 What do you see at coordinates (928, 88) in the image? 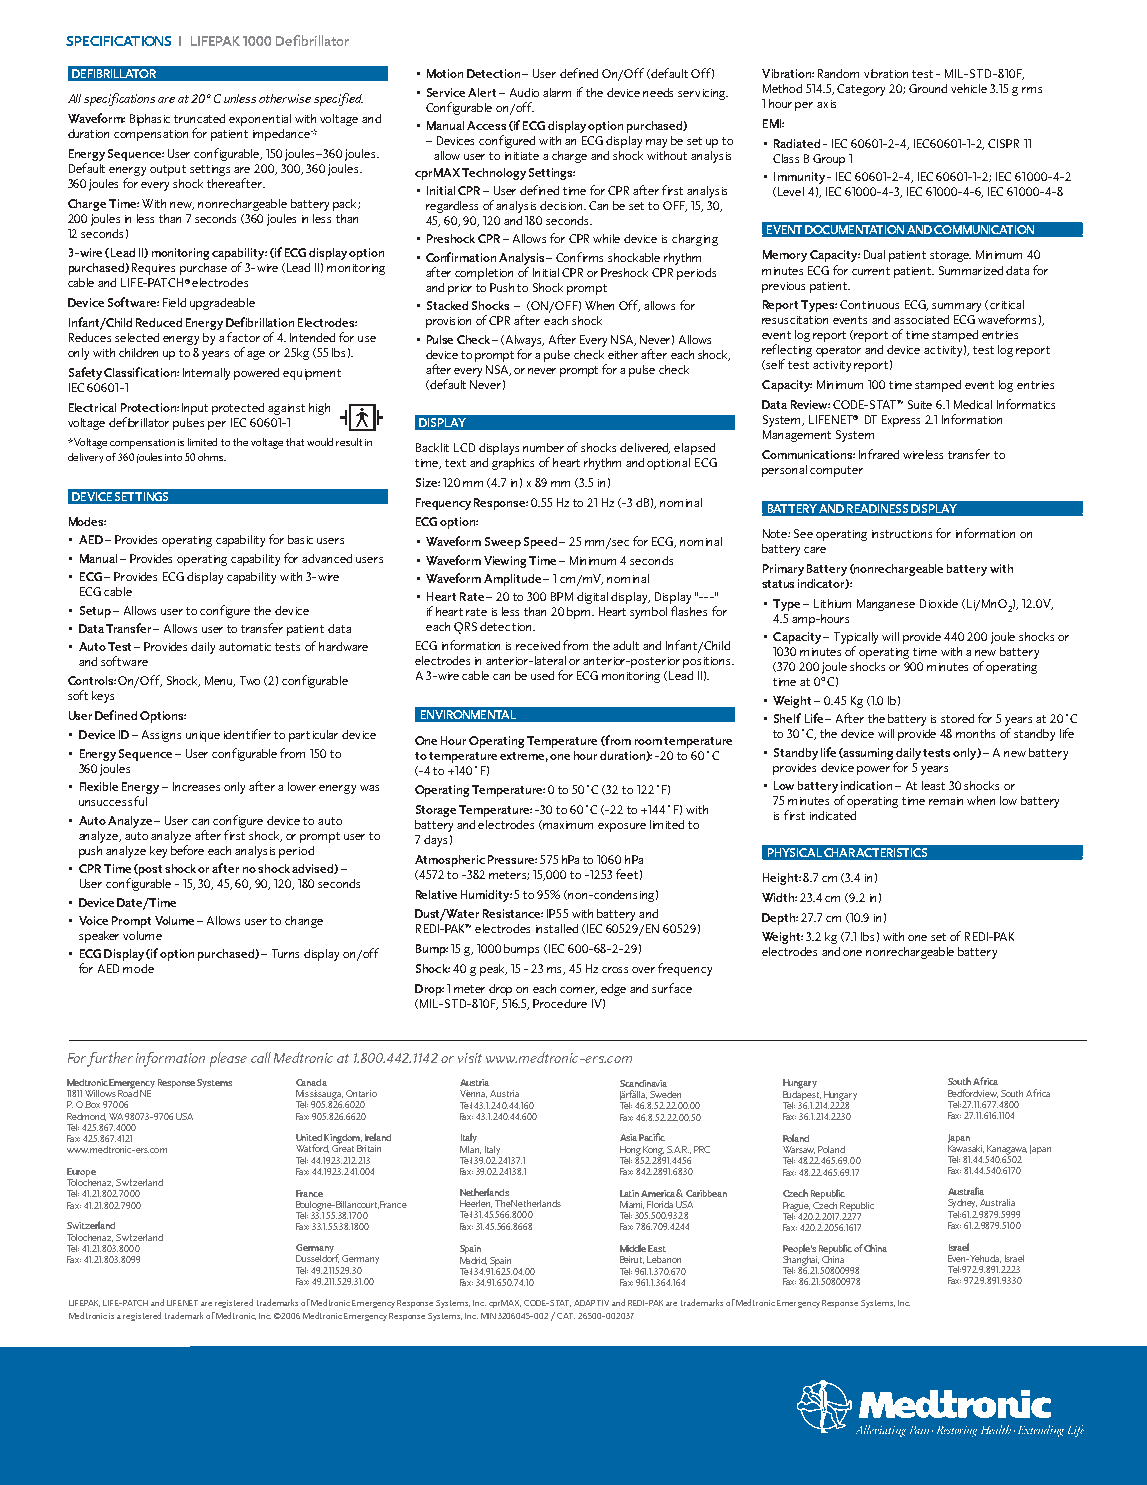
I see `Ground` at bounding box center [928, 88].
